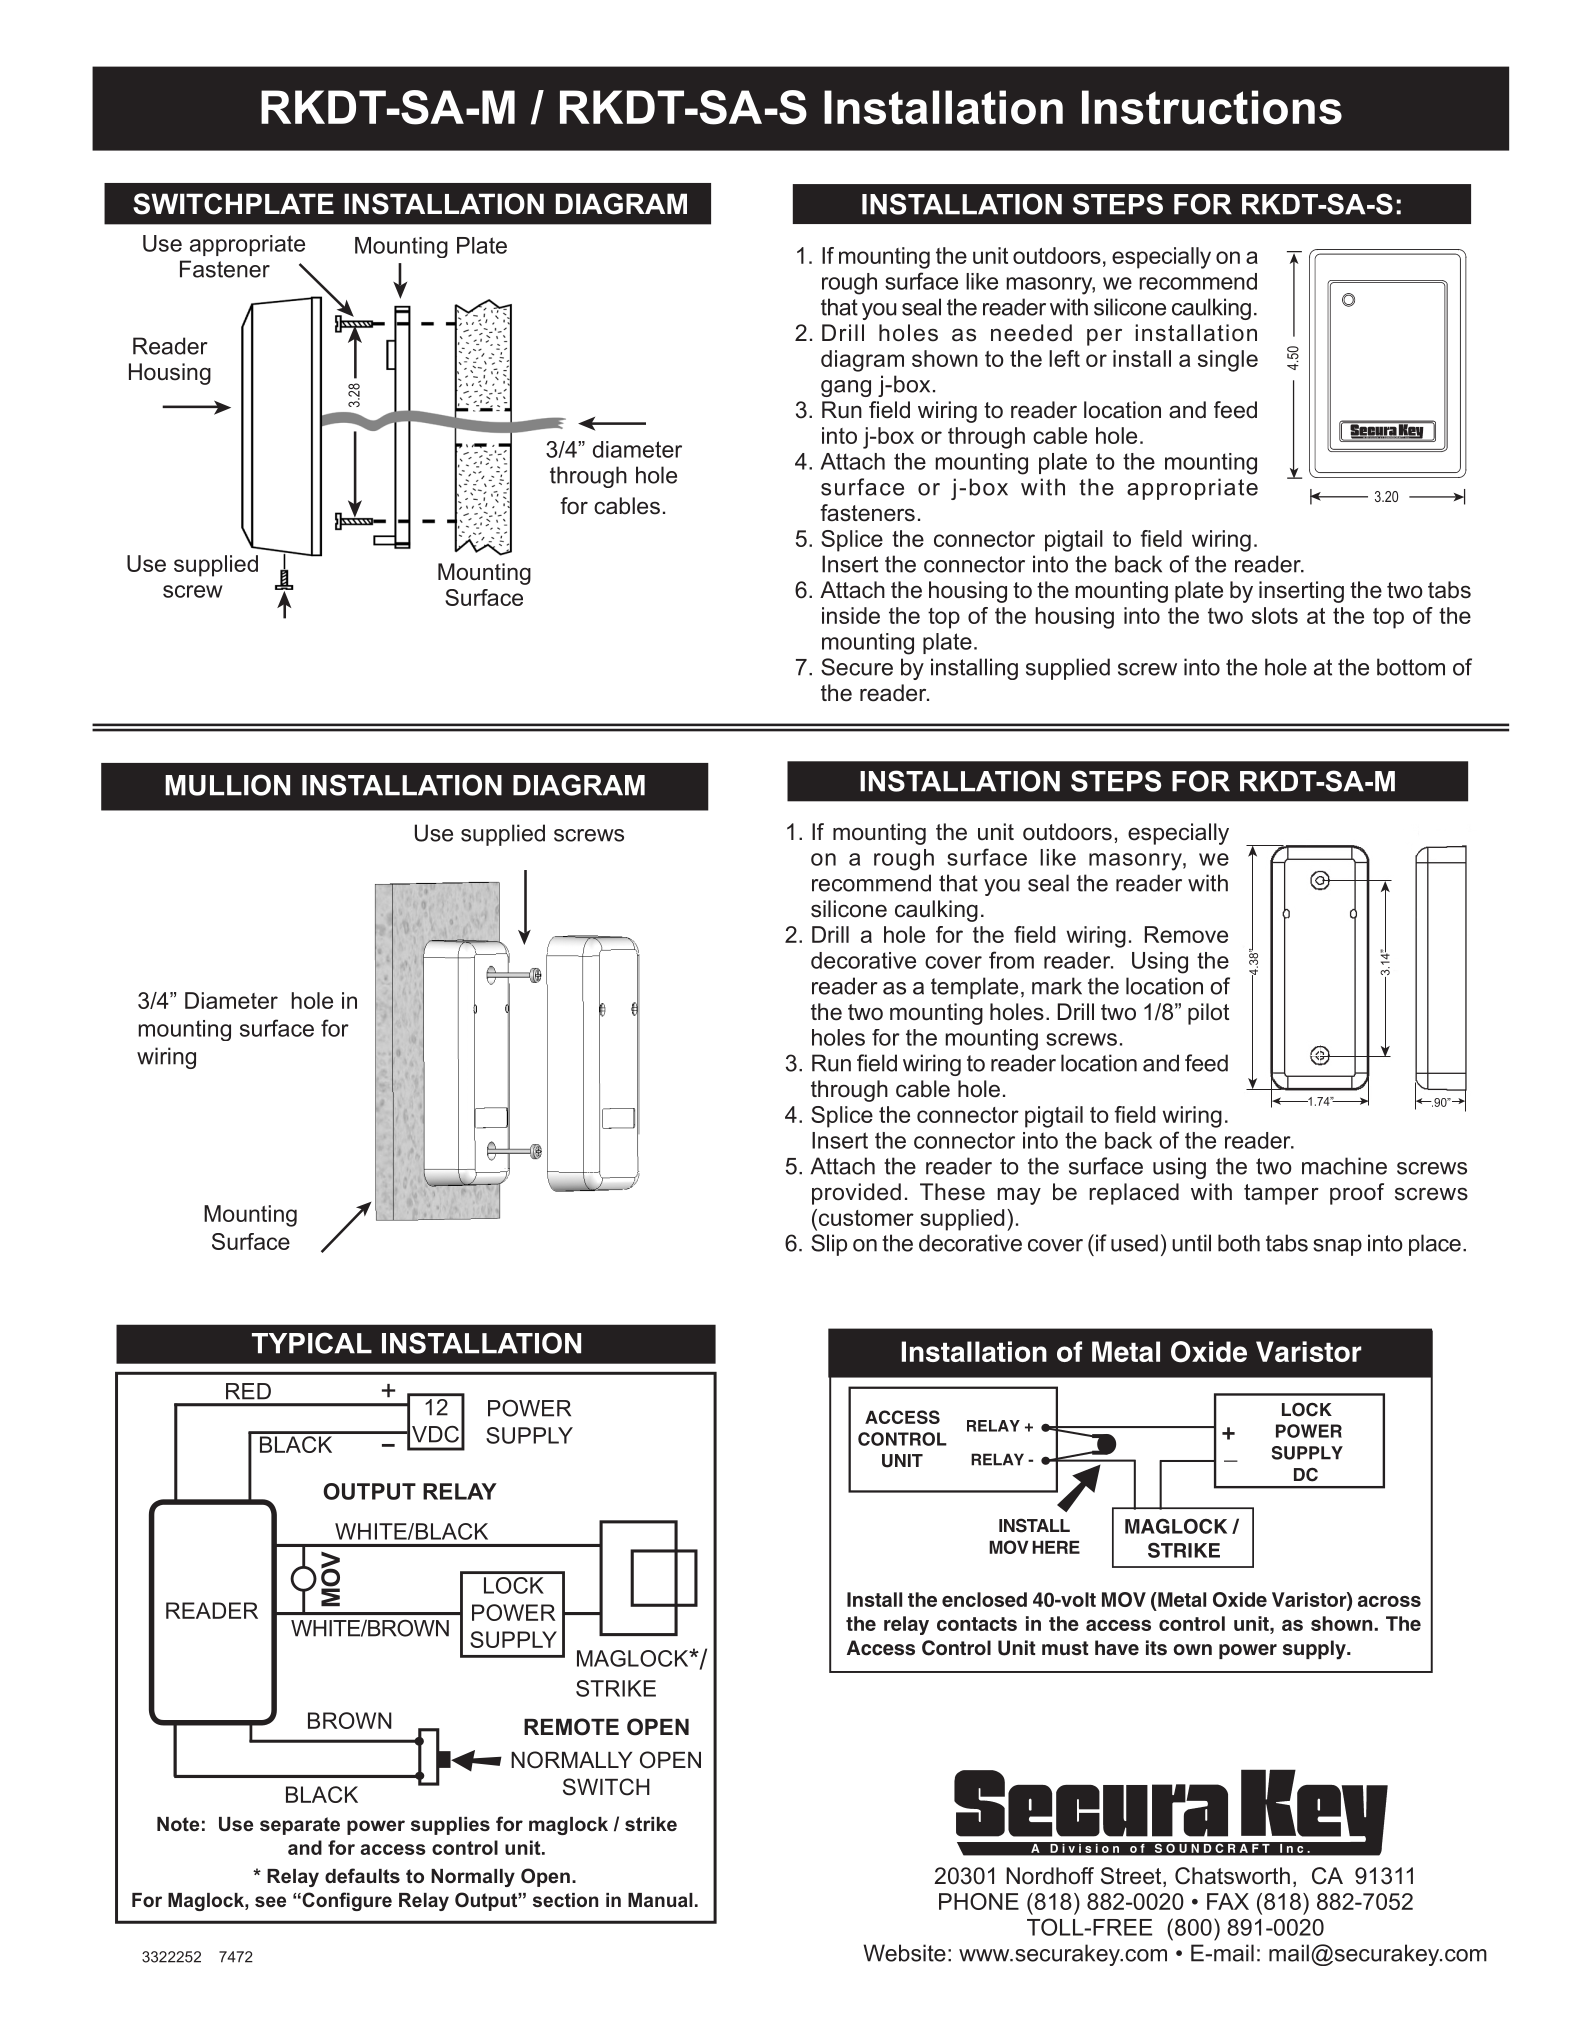 This screenshot has width=1574, height=2037. Describe the element at coordinates (846, 388) in the screenshot. I see `gang` at that location.
